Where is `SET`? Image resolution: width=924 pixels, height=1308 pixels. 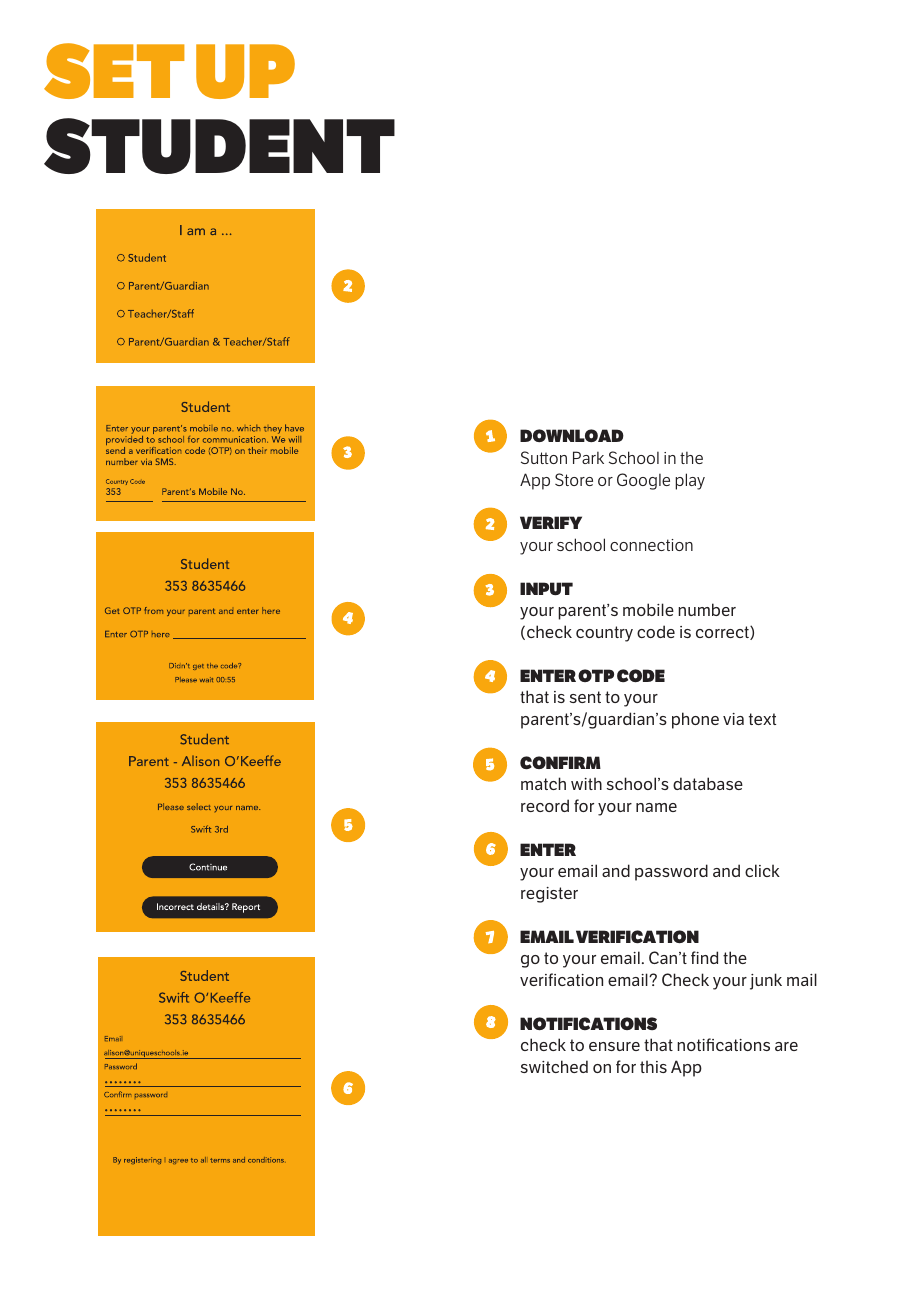
SET is located at coordinates (114, 71).
